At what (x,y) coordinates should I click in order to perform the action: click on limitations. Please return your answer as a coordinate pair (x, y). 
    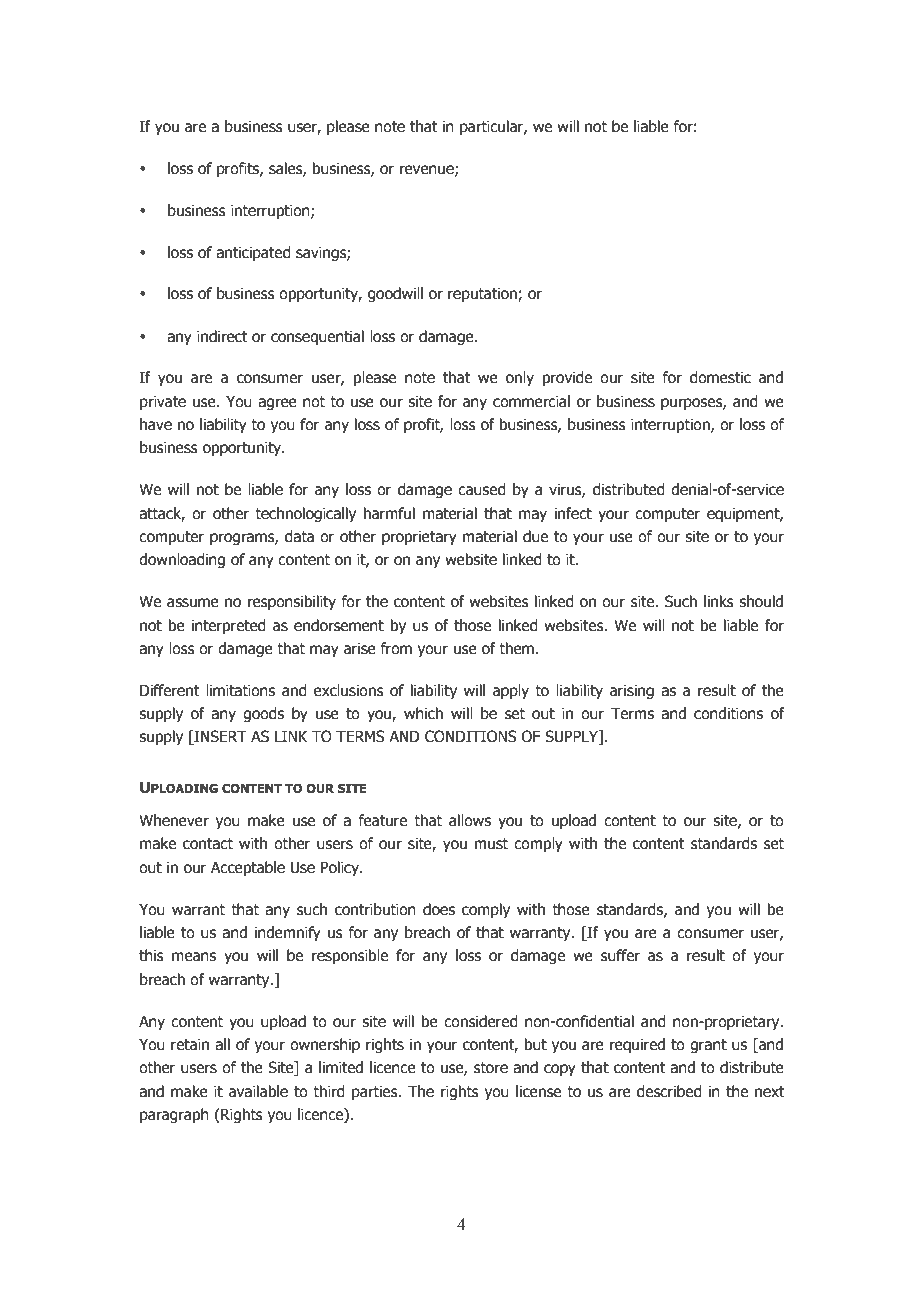
    Looking at the image, I should click on (240, 690).
